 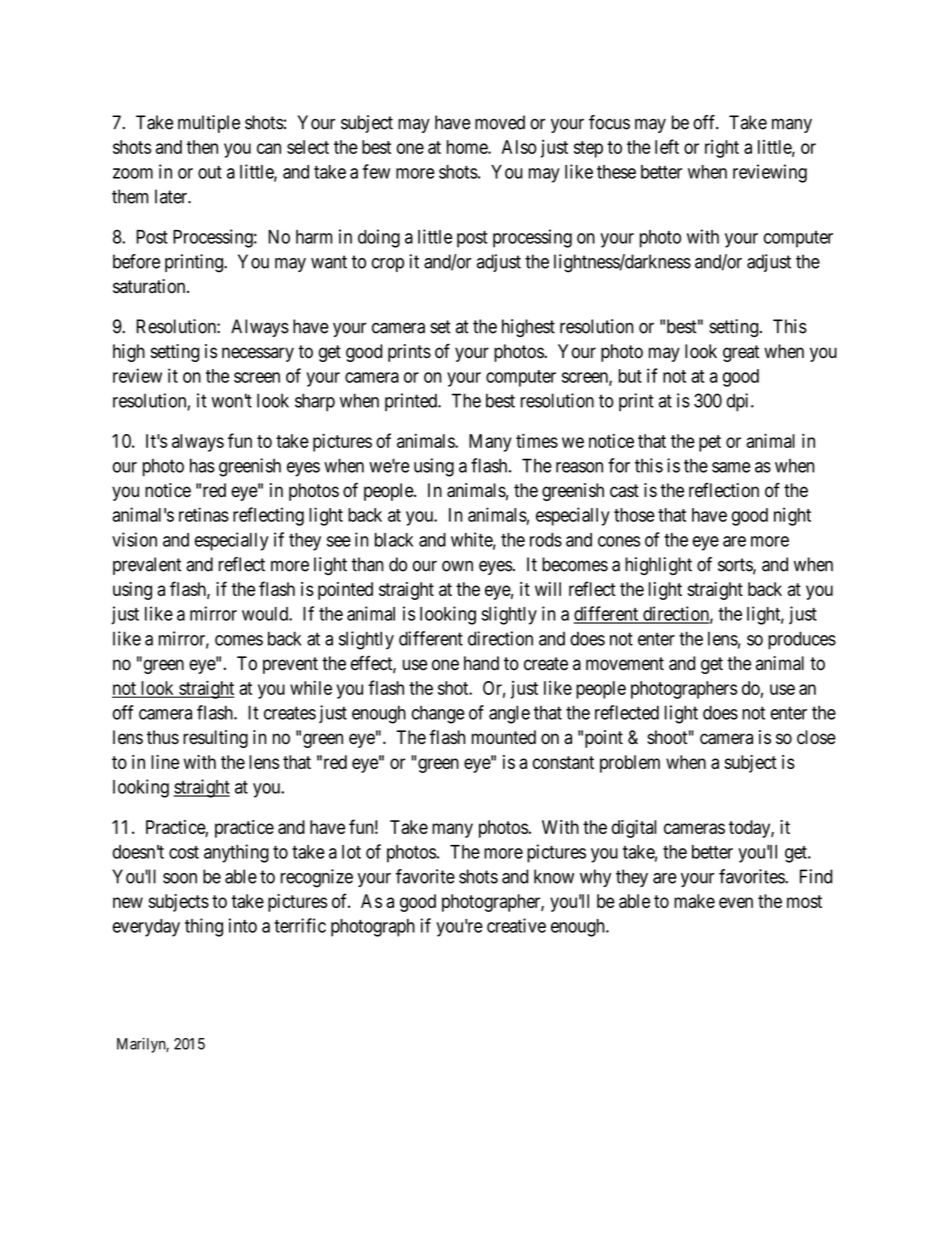 I want to click on then, so click(x=202, y=147).
